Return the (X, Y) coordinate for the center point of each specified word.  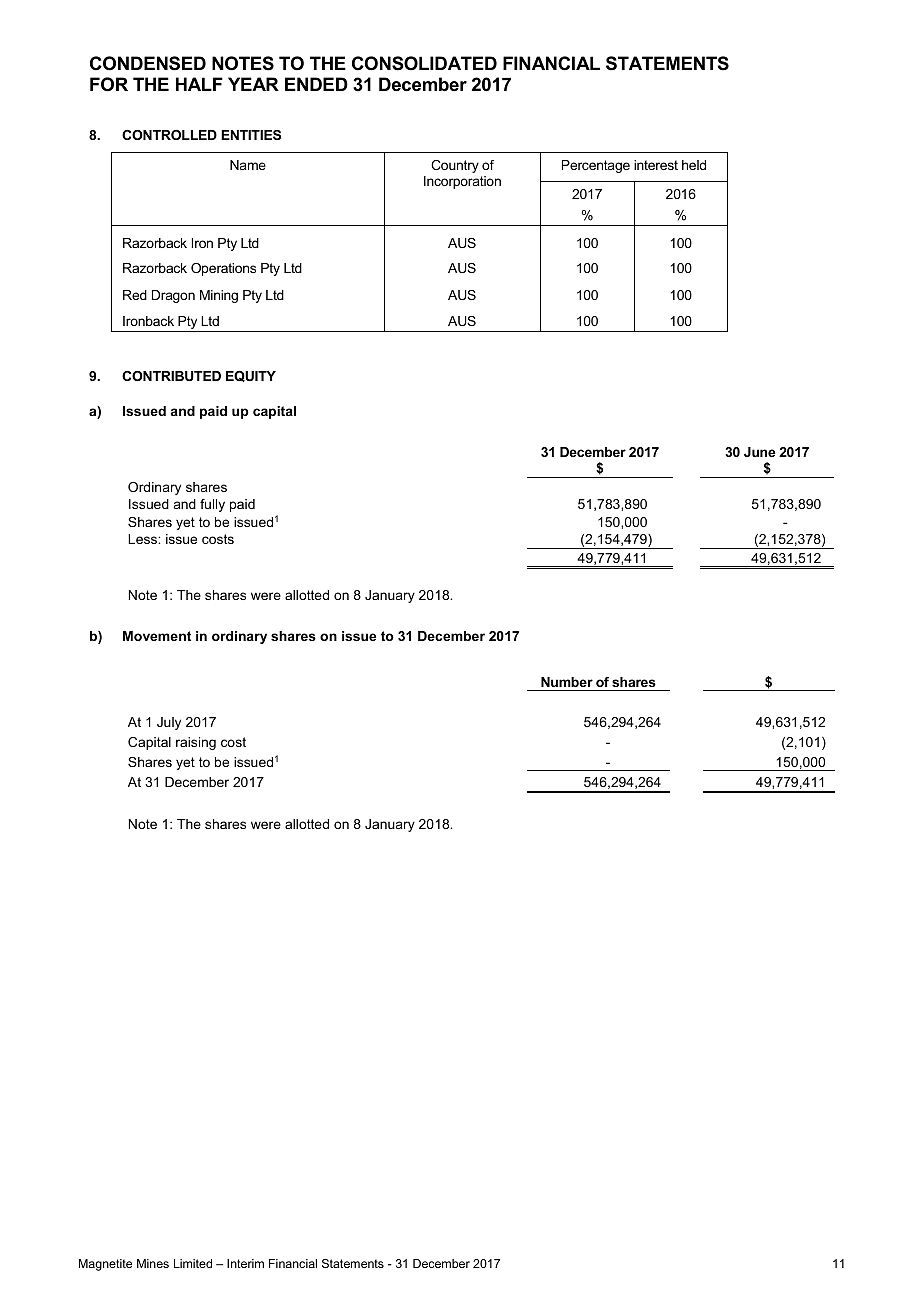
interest (656, 165)
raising (196, 743)
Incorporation (462, 182)
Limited (193, 1263)
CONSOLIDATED (424, 63)
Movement (157, 636)
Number (567, 682)
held (694, 165)
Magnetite (105, 1265)
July (169, 723)
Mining (219, 296)
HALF (199, 84)
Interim (245, 1263)
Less (143, 539)
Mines (153, 1263)
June (759, 452)
